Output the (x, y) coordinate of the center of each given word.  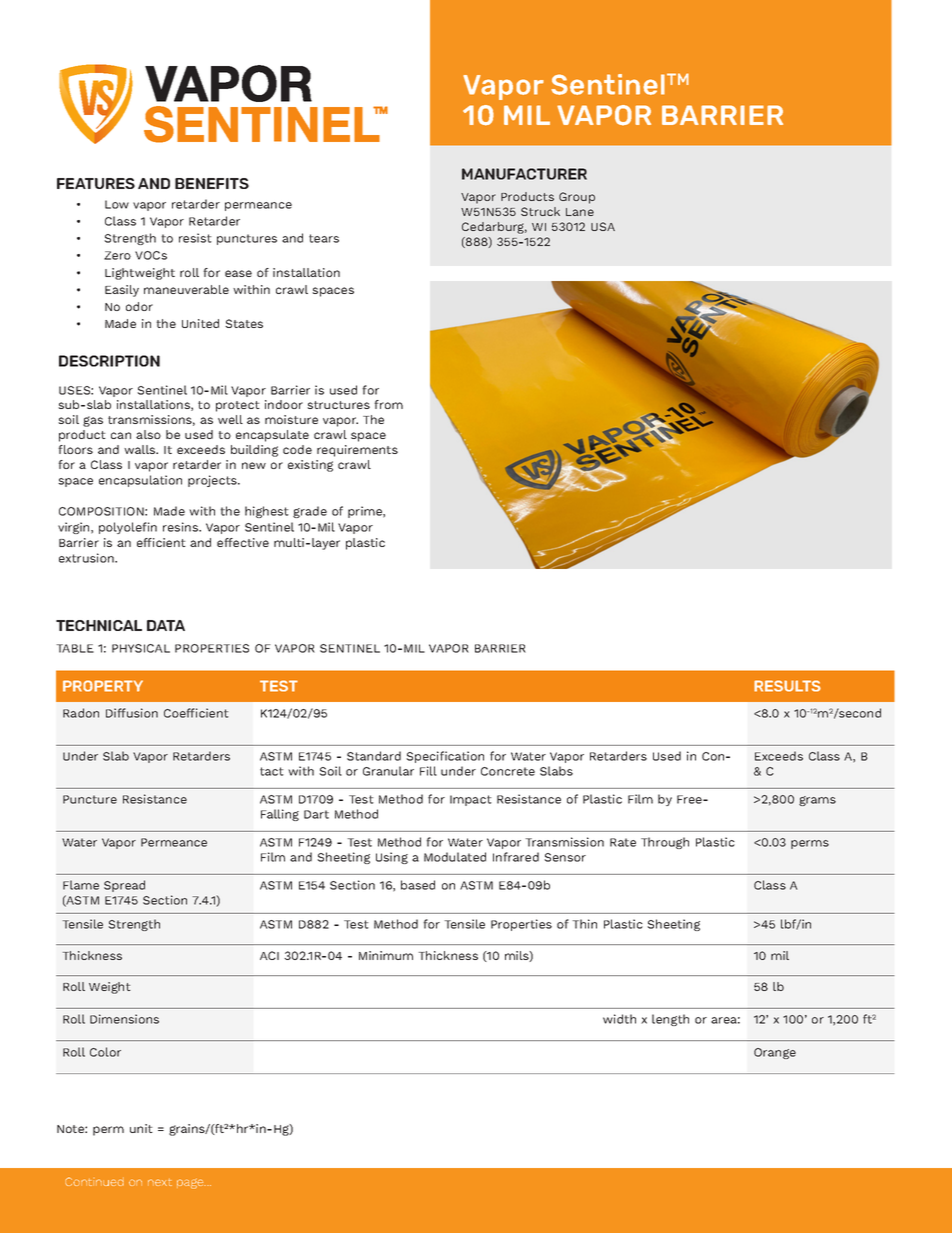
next (160, 1182)
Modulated (455, 857)
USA (603, 226)
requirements (357, 451)
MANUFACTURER (524, 174)
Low (117, 204)
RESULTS (787, 686)
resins (181, 527)
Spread (124, 886)
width (619, 1019)
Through (665, 843)
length (670, 1020)
